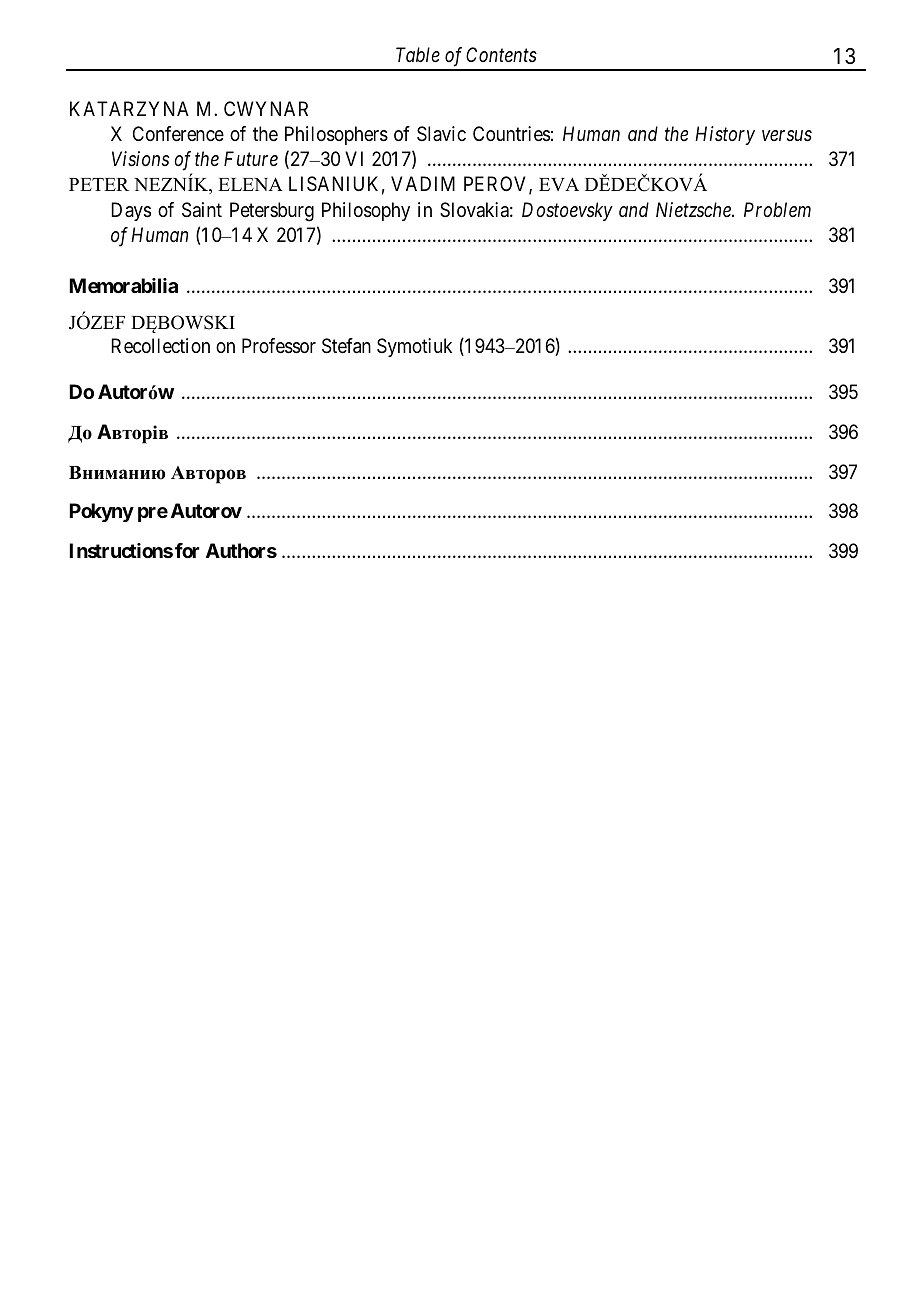 The width and height of the screenshot is (924, 1311). What do you see at coordinates (346, 346) in the screenshot?
I see `Stefan` at bounding box center [346, 346].
